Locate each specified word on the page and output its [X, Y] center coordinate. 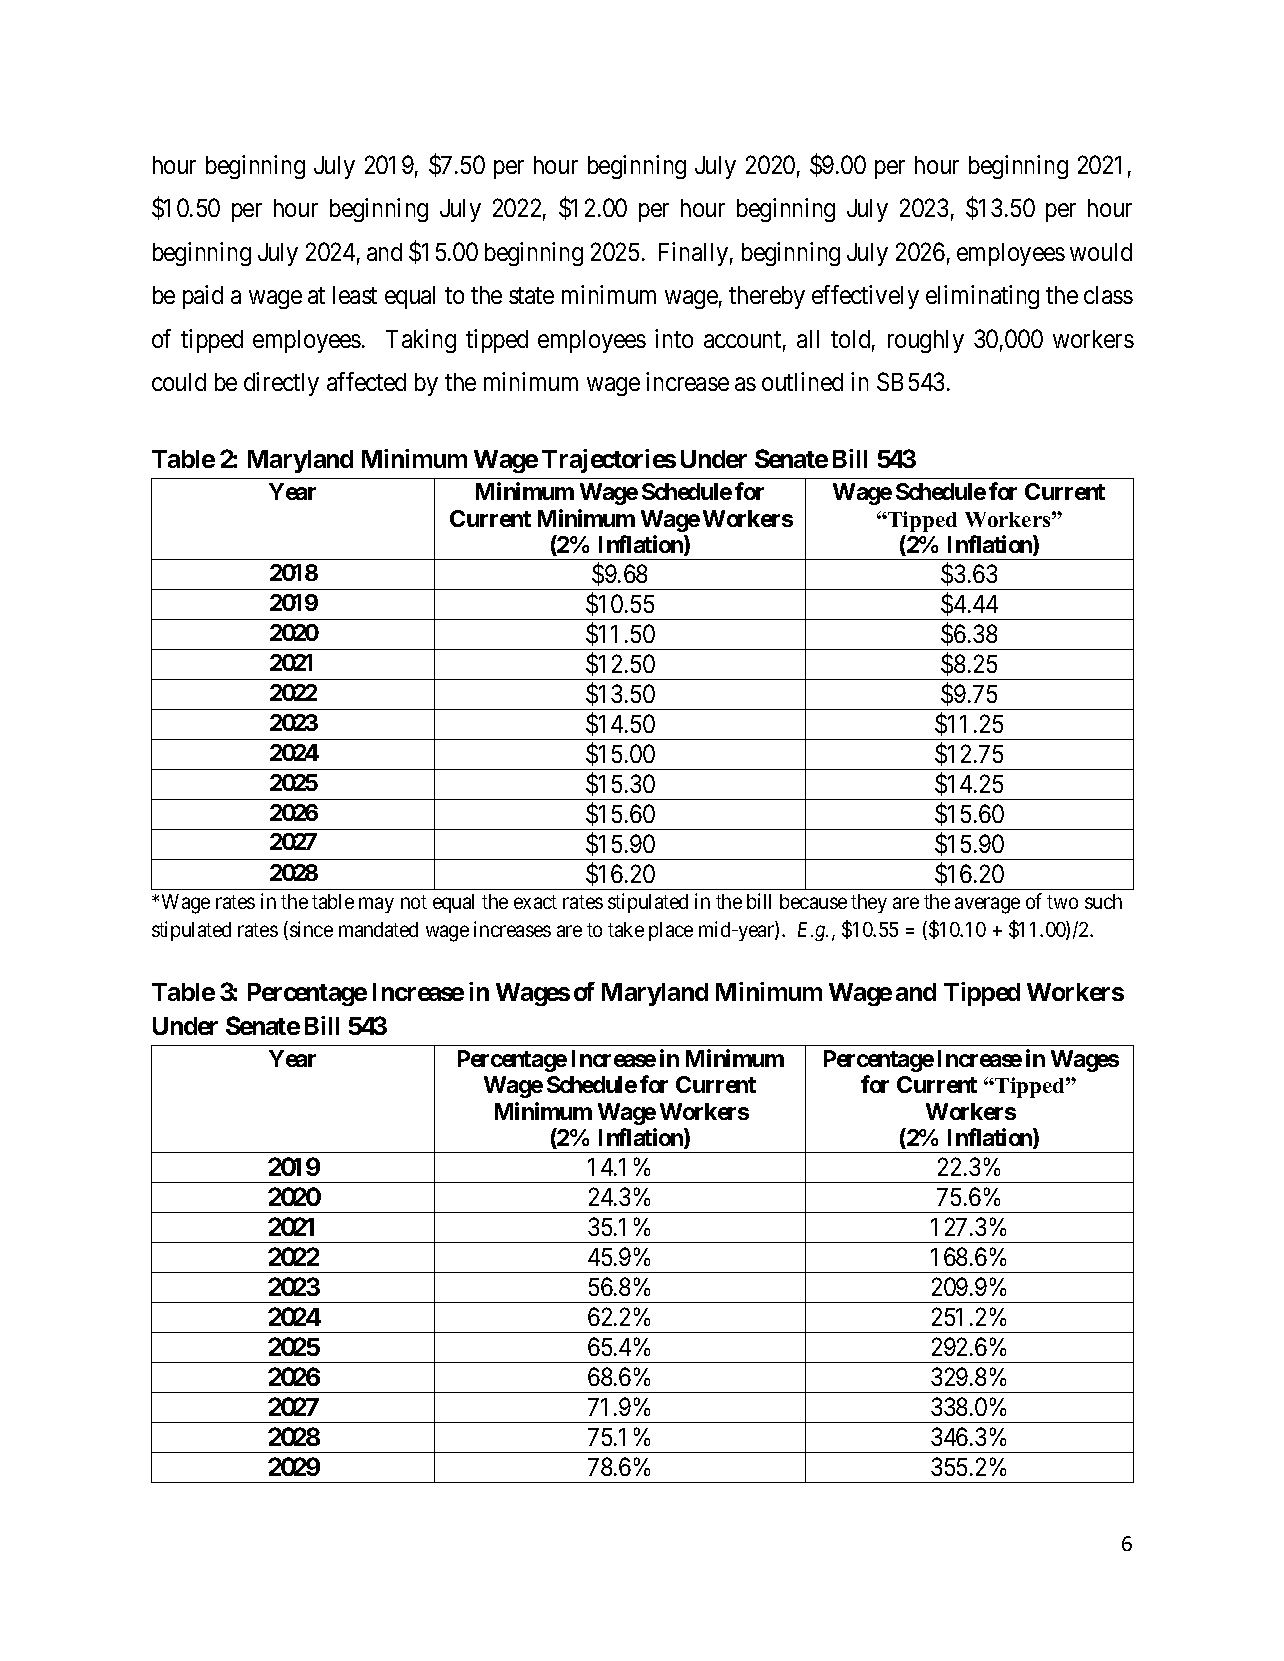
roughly [926, 341]
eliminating [982, 297]
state [531, 296]
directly [281, 384]
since [311, 929]
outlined [802, 381]
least [355, 295]
